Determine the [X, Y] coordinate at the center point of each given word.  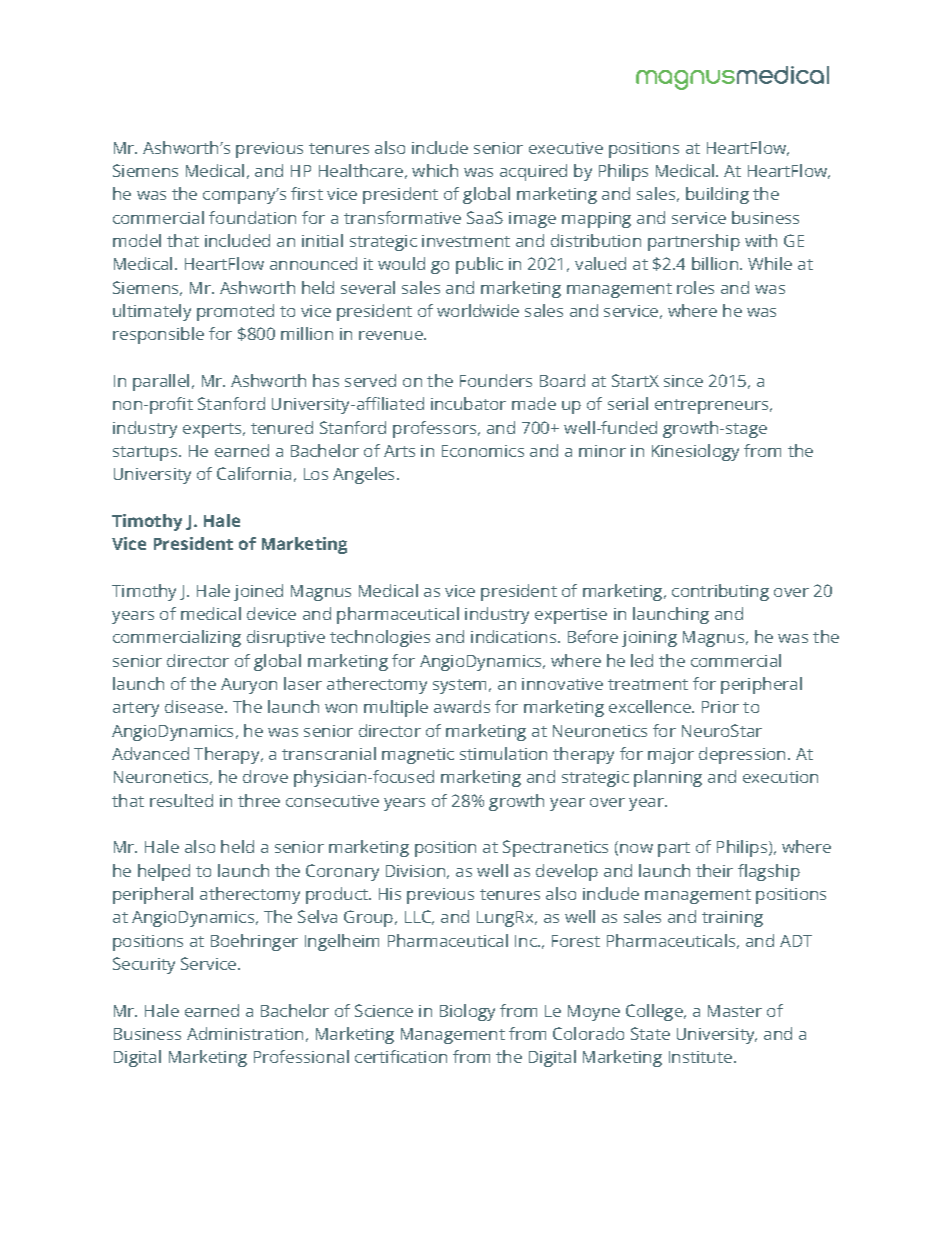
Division [415, 871]
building [717, 195]
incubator [468, 403]
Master [735, 1011]
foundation [252, 217]
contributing [720, 592]
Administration [245, 1033]
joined [258, 592]
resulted [181, 800]
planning [668, 778]
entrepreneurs [713, 406]
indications [515, 636]
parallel [161, 382]
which [435, 170]
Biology [467, 1012]
